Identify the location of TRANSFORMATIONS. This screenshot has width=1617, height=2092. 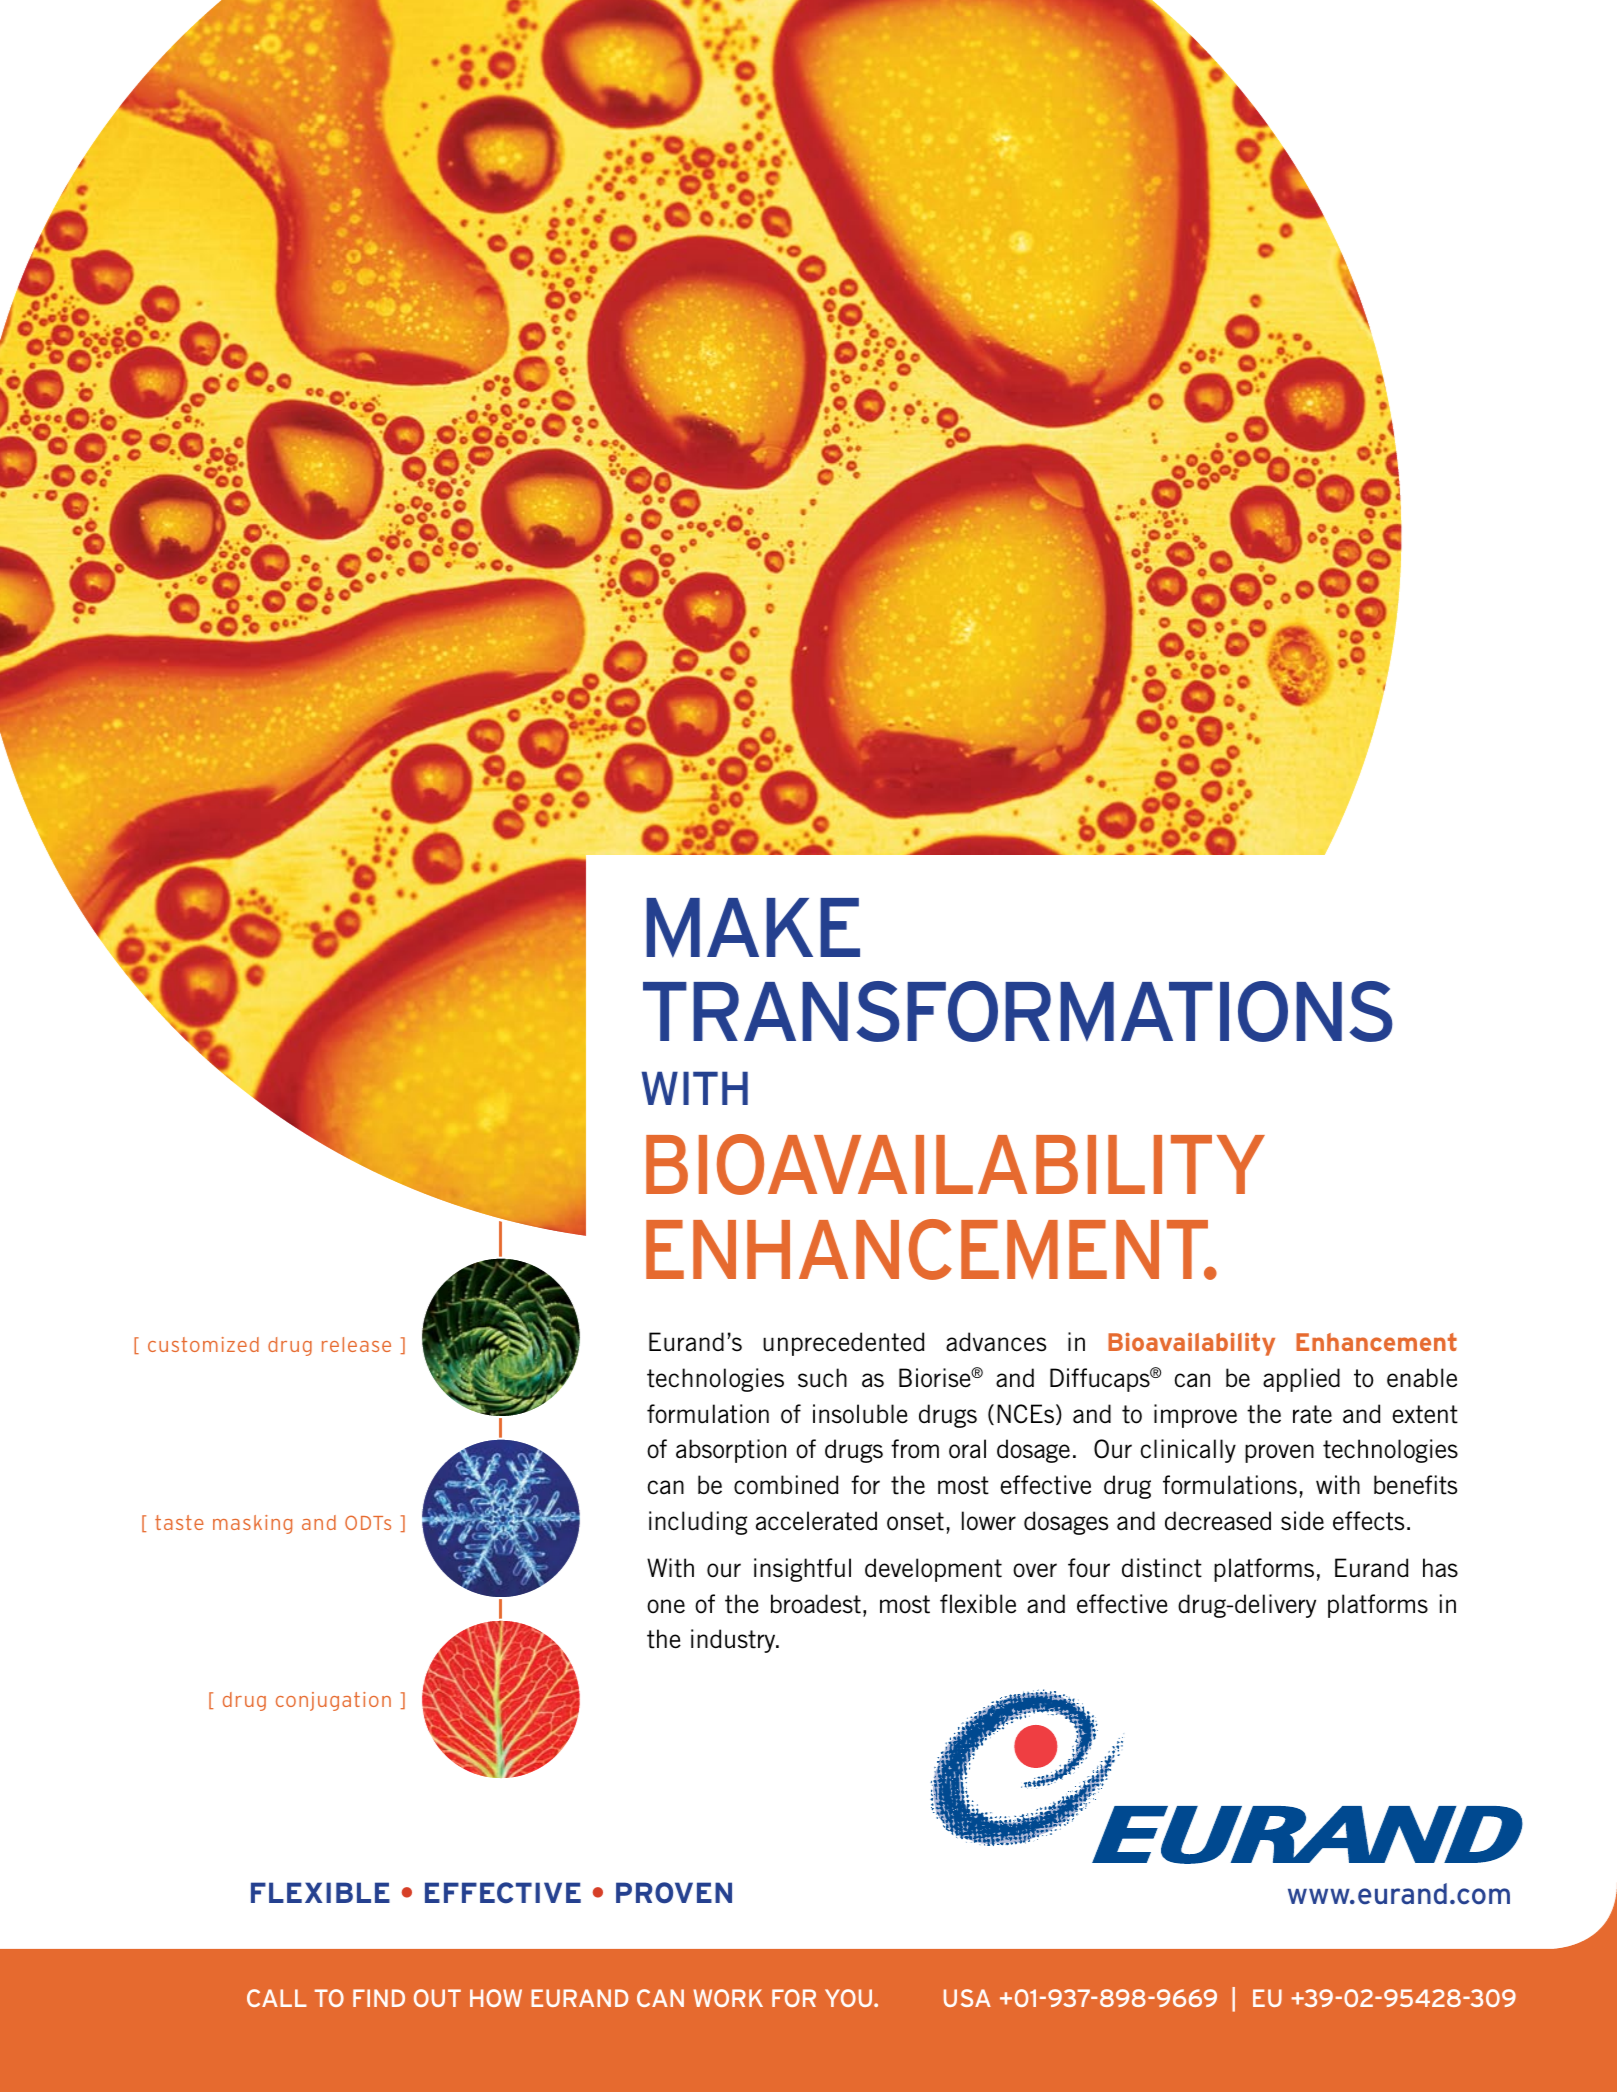
(1018, 1011).
